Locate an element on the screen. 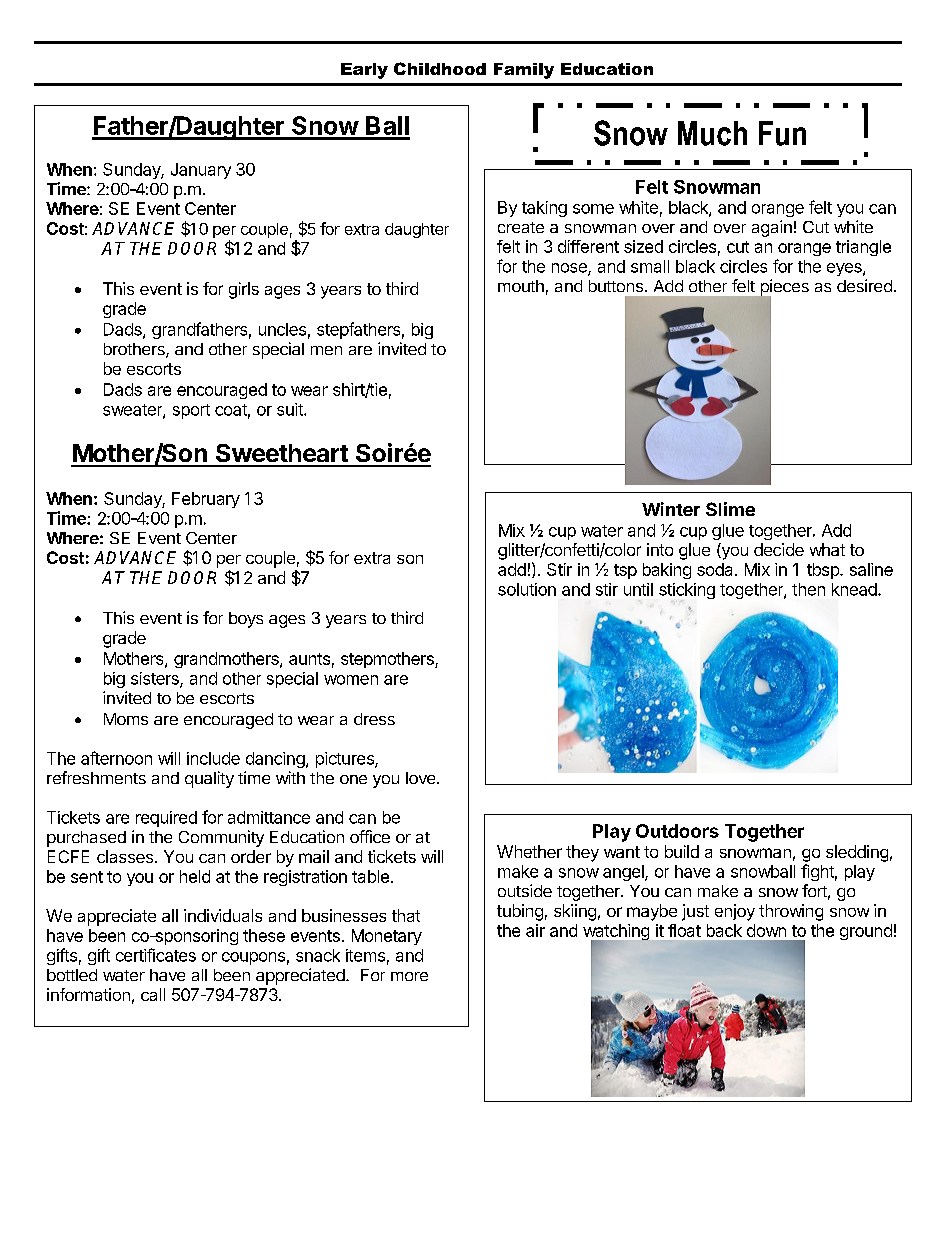  then is located at coordinates (808, 589).
